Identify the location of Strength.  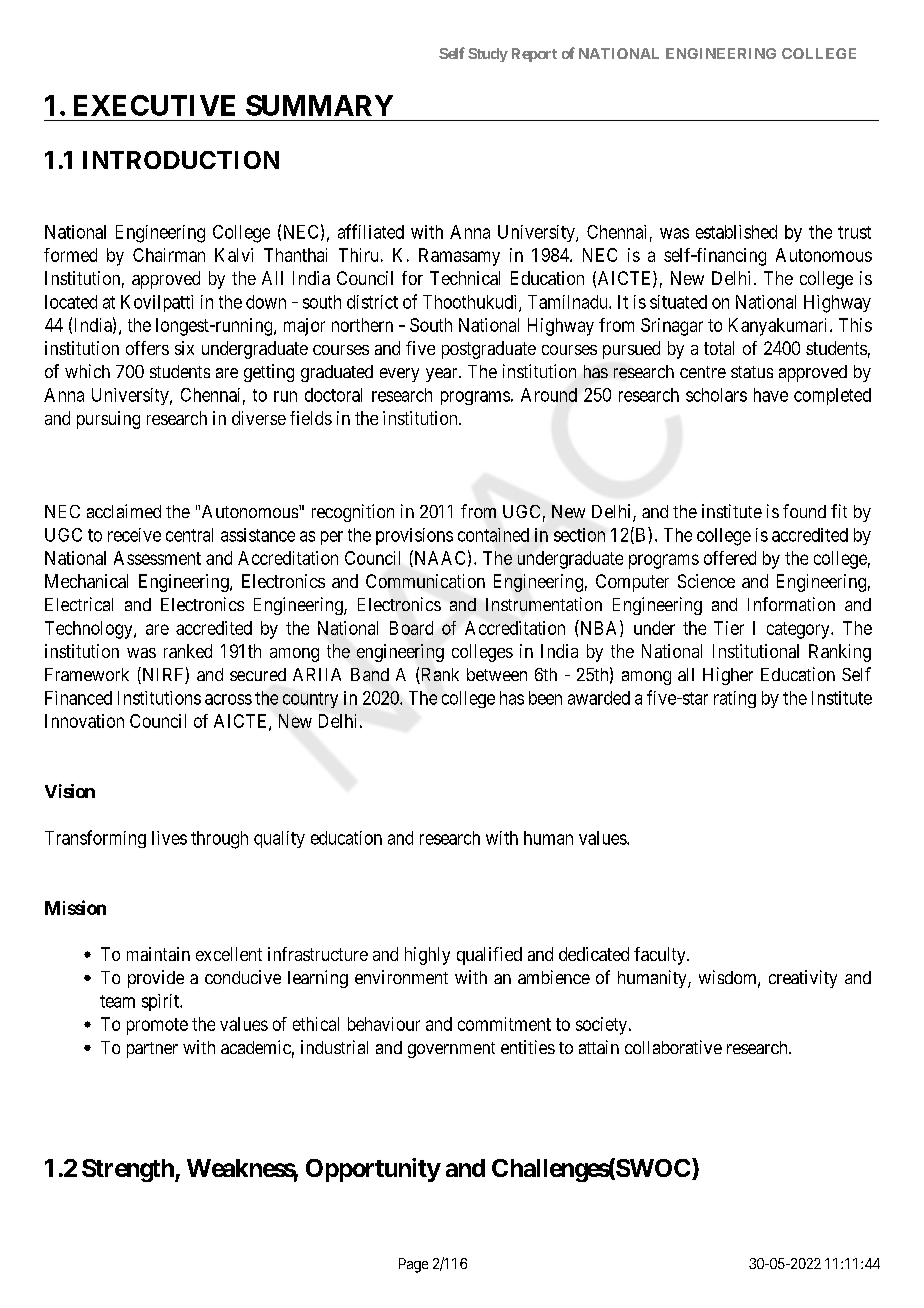
(129, 1170).
